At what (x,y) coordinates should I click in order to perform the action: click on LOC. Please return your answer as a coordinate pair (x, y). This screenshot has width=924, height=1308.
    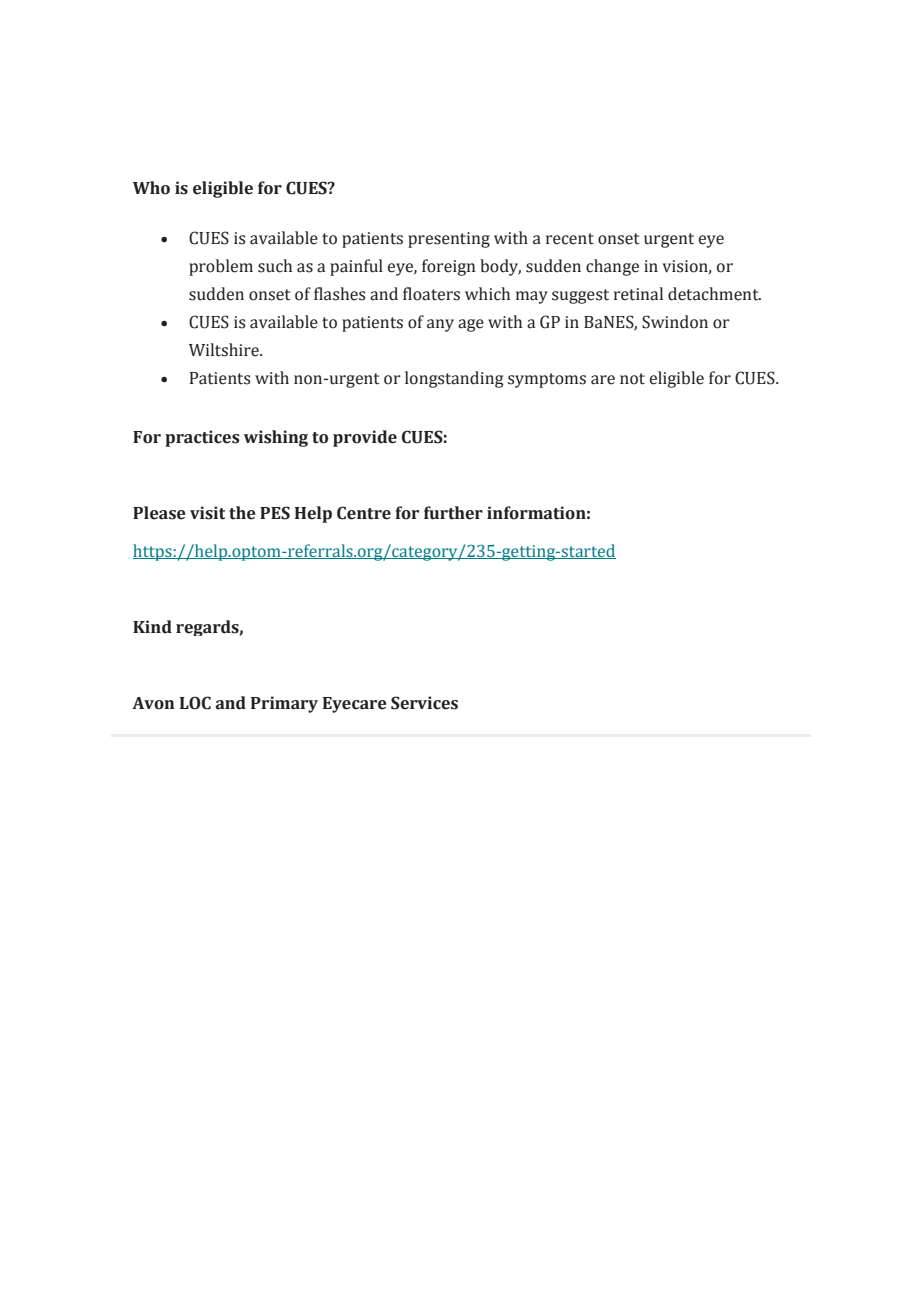
    Looking at the image, I should click on (195, 703).
